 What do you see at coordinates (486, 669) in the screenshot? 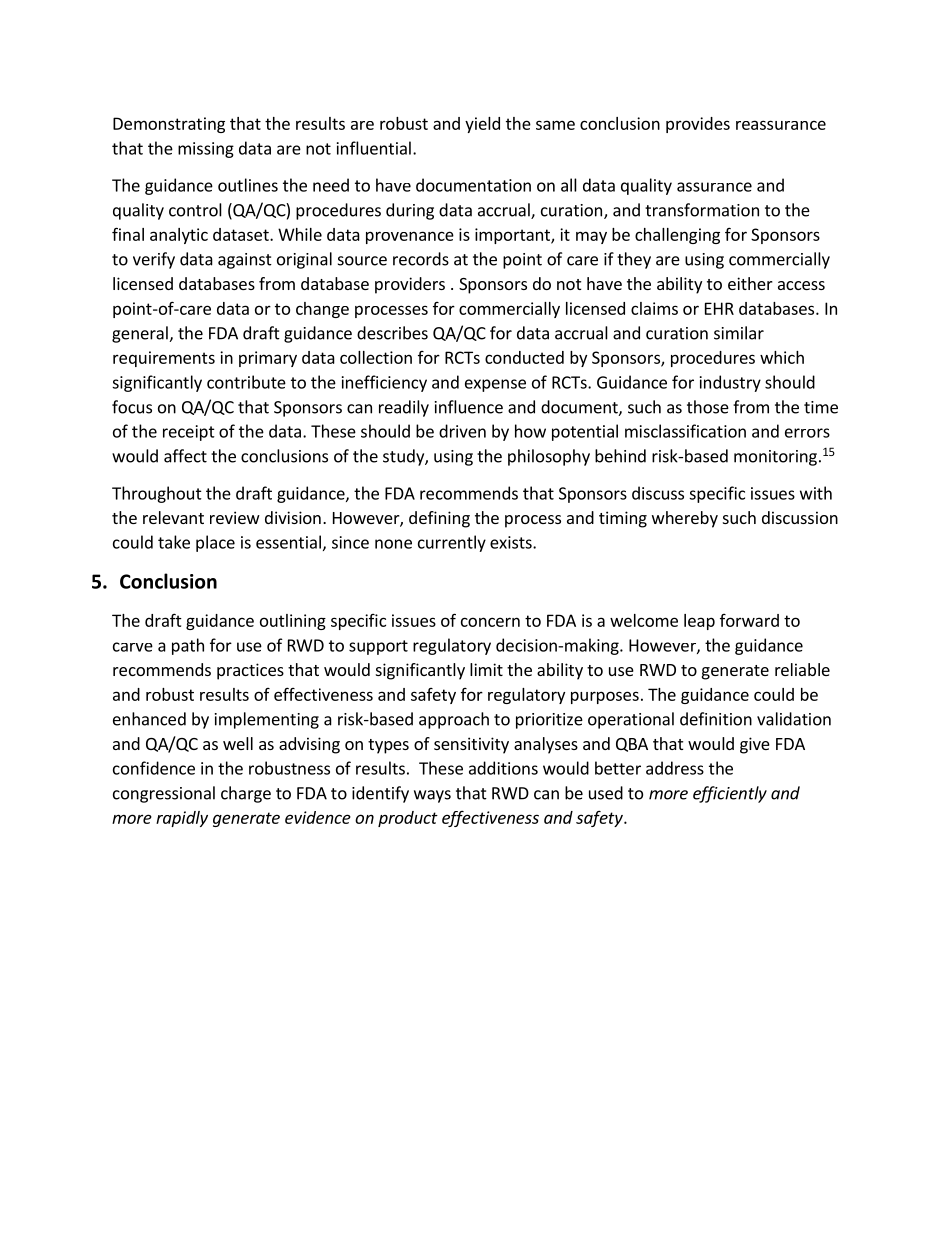
I see `limit` at bounding box center [486, 669].
